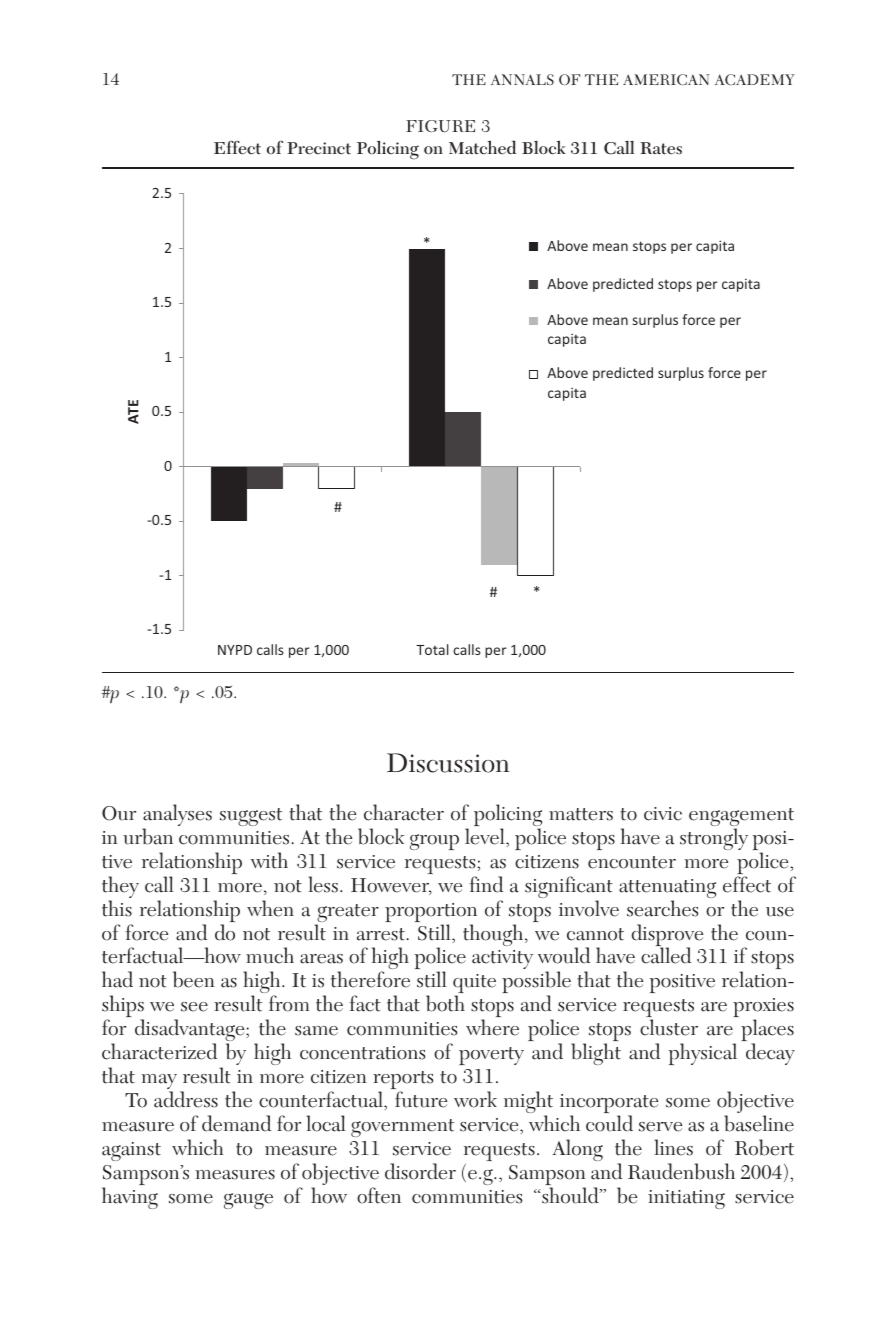  Describe the element at coordinates (434, 842) in the image. I see `group` at that location.
